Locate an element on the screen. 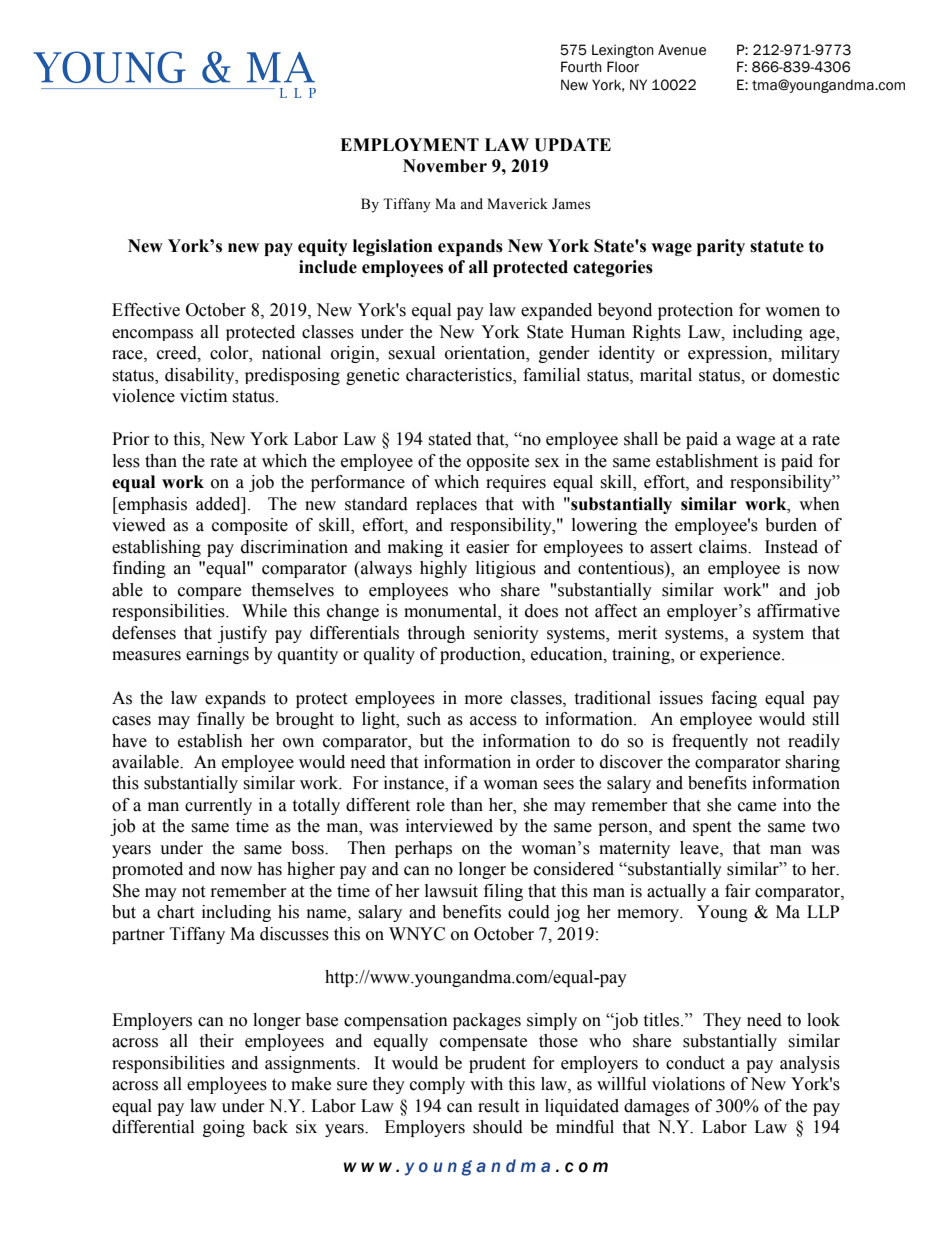 The width and height of the screenshot is (952, 1233). monumental is located at coordinates (451, 612).
